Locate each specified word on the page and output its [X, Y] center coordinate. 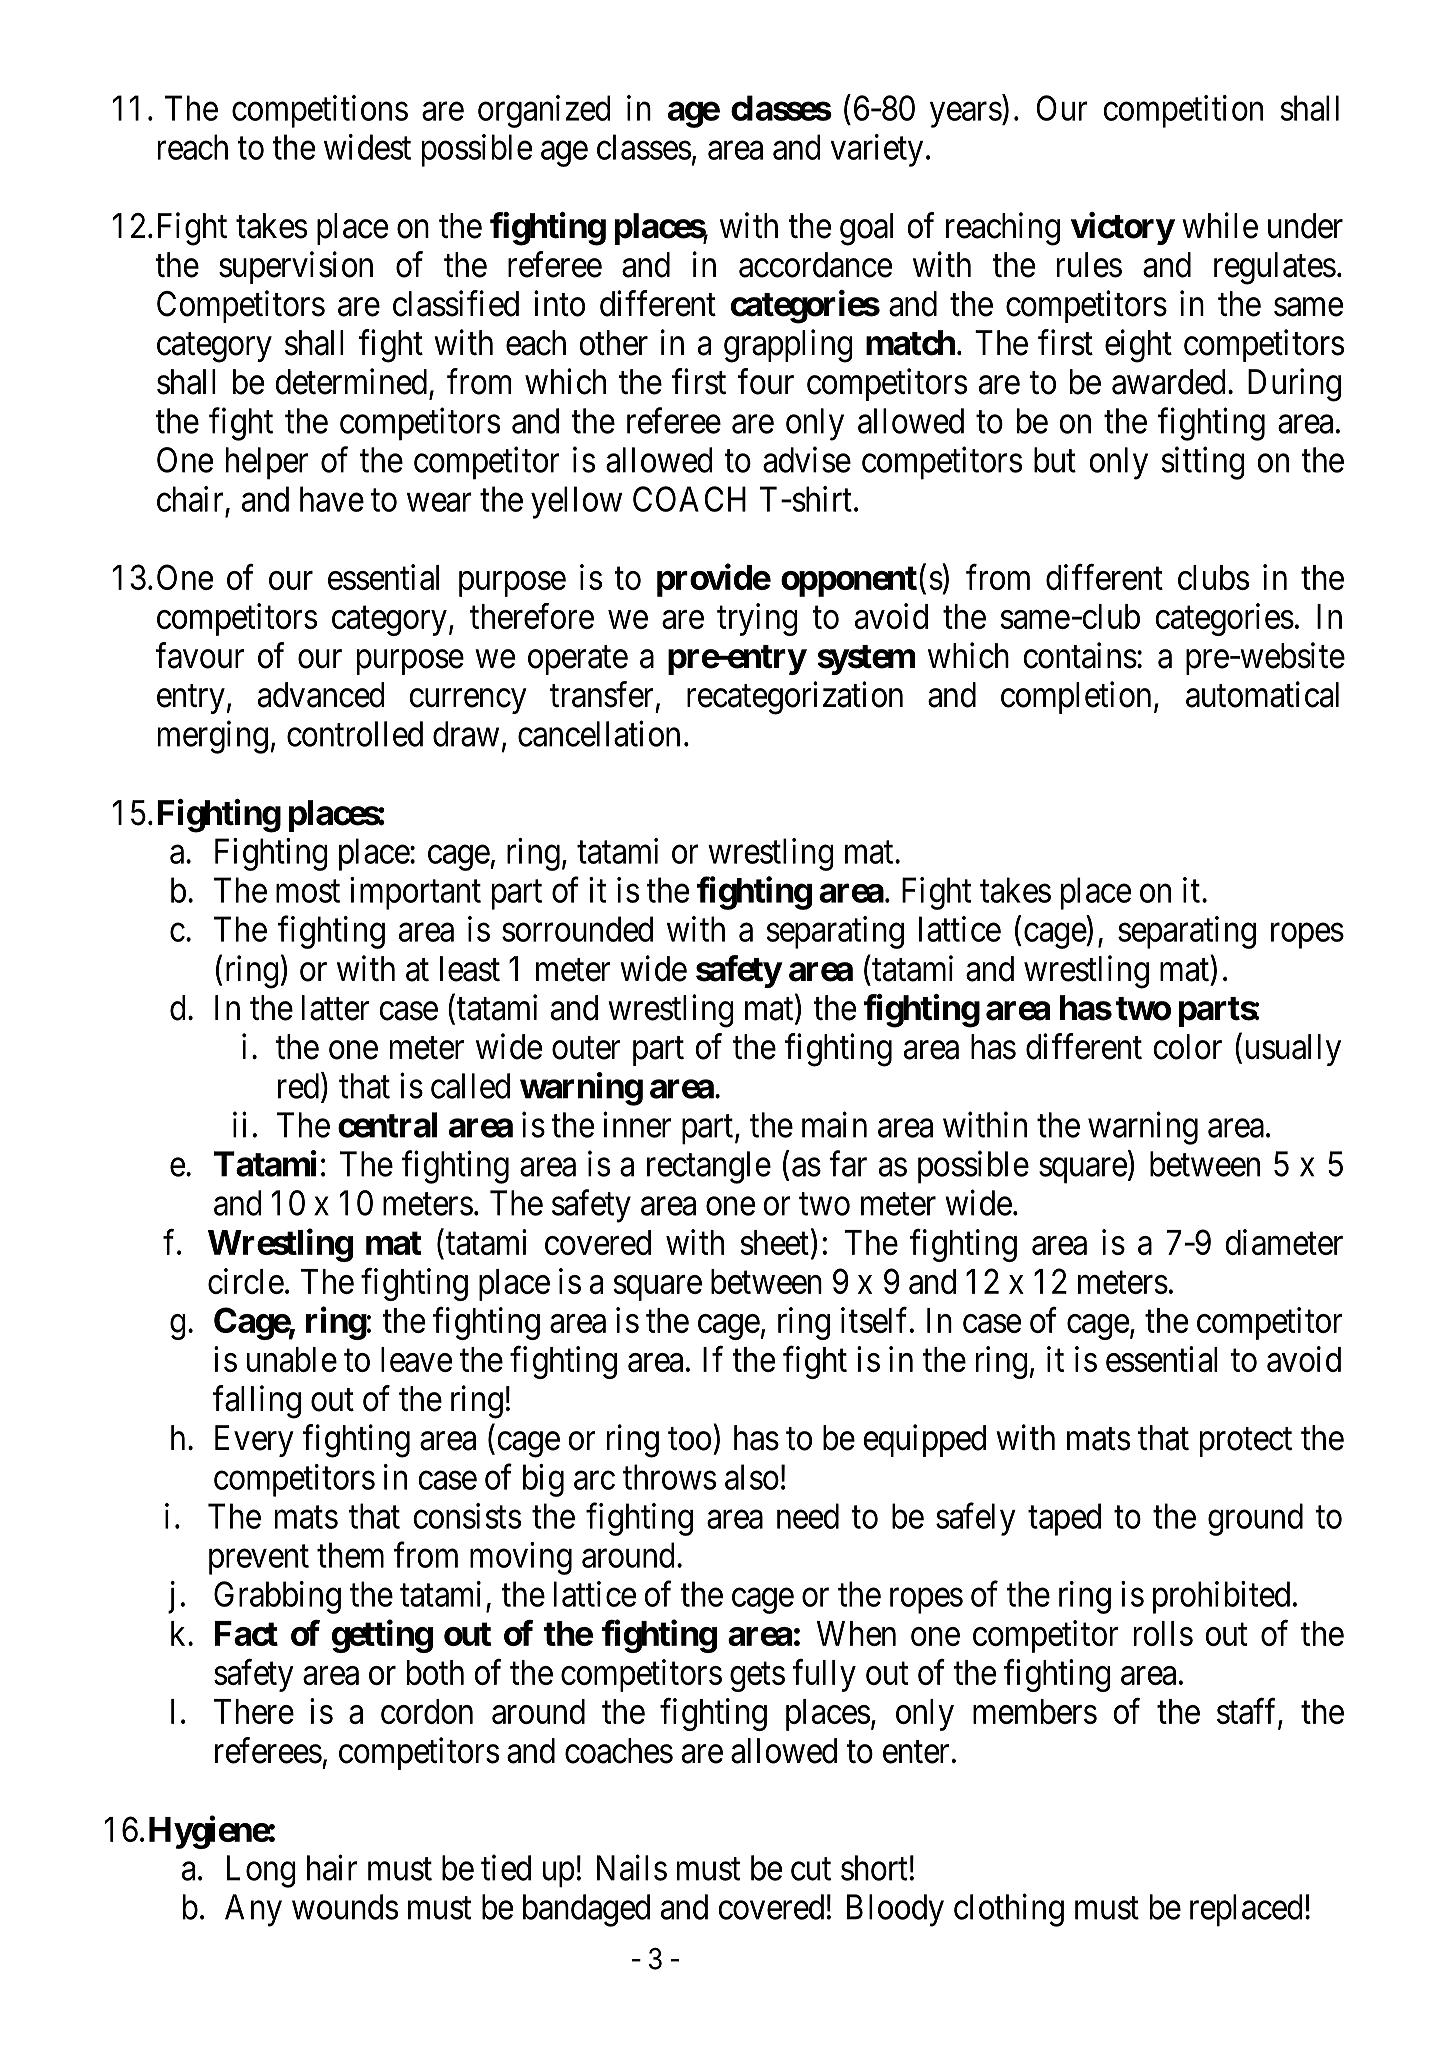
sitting [1203, 463]
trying [757, 619]
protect [1246, 1442]
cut [811, 1869]
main [834, 1124]
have [332, 499]
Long [261, 1871]
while [1220, 225]
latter [336, 1008]
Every [254, 1441]
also [752, 1477]
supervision [296, 267]
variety [876, 150]
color [1187, 1047]
